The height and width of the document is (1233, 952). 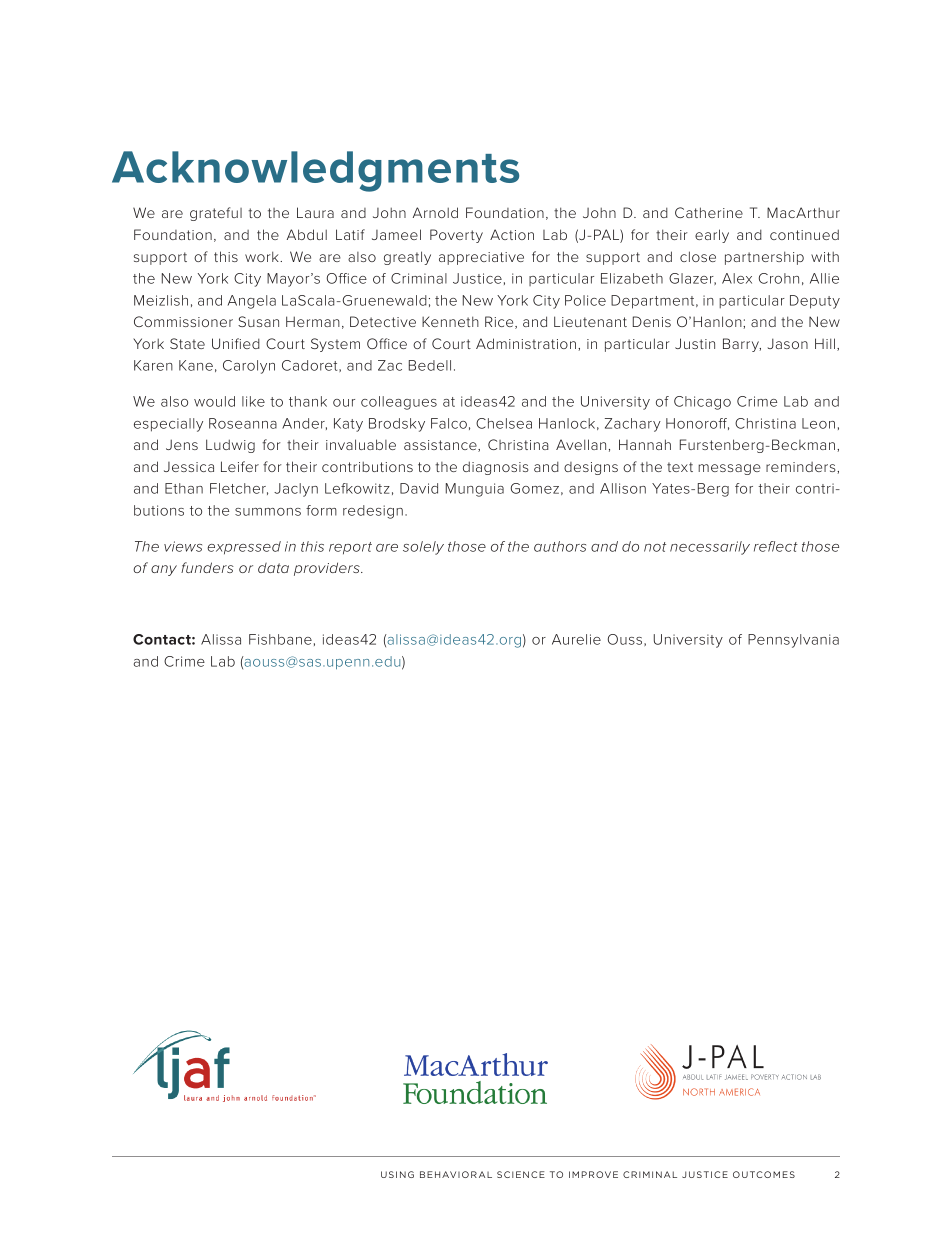 I want to click on assistance, so click(x=441, y=446).
